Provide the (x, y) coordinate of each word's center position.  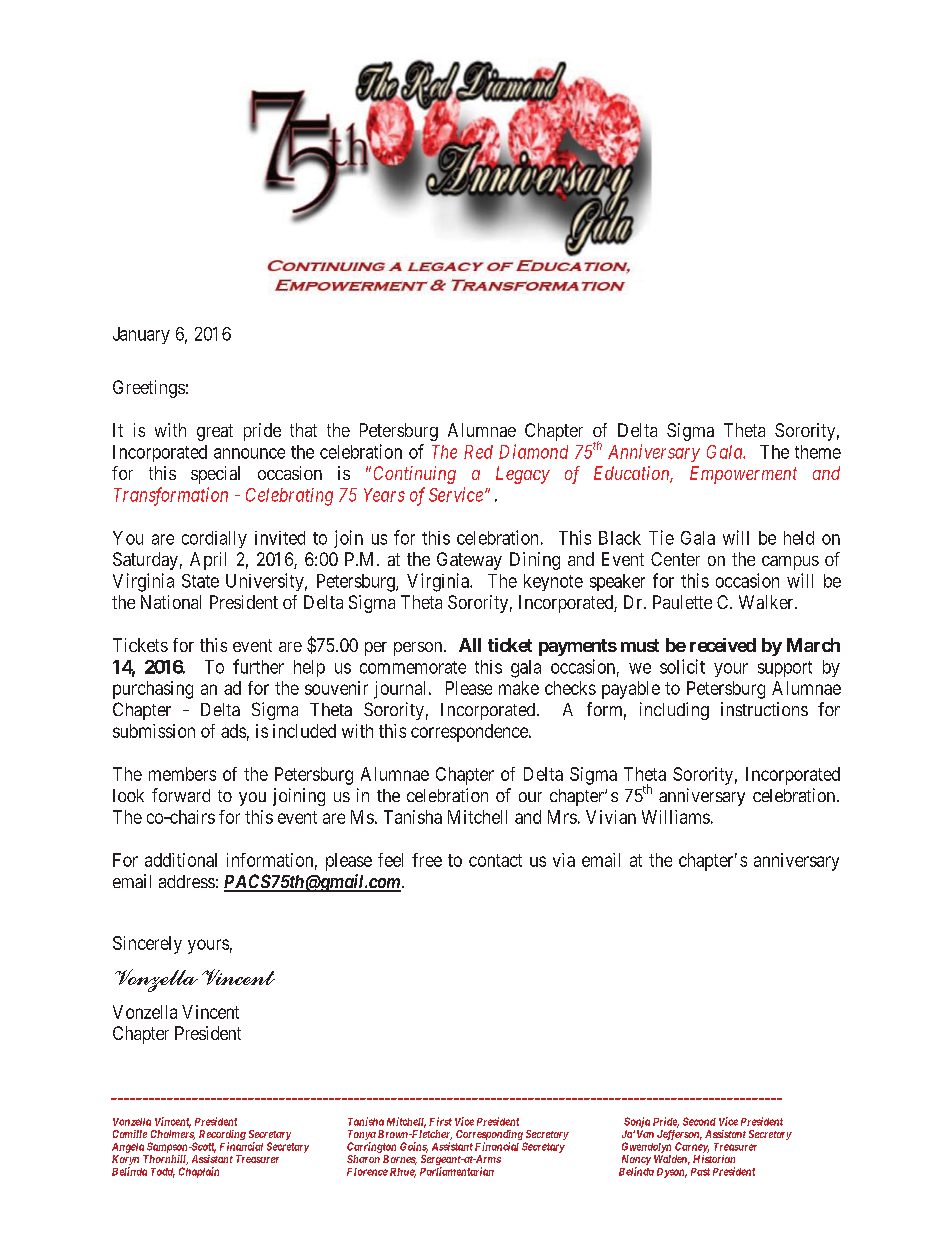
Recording (222, 1136)
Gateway (469, 561)
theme (818, 452)
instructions (764, 709)
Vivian (611, 817)
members (182, 774)
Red (478, 452)
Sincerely (147, 945)
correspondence (470, 733)
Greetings (149, 389)
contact (495, 860)
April (208, 561)
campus (790, 563)
